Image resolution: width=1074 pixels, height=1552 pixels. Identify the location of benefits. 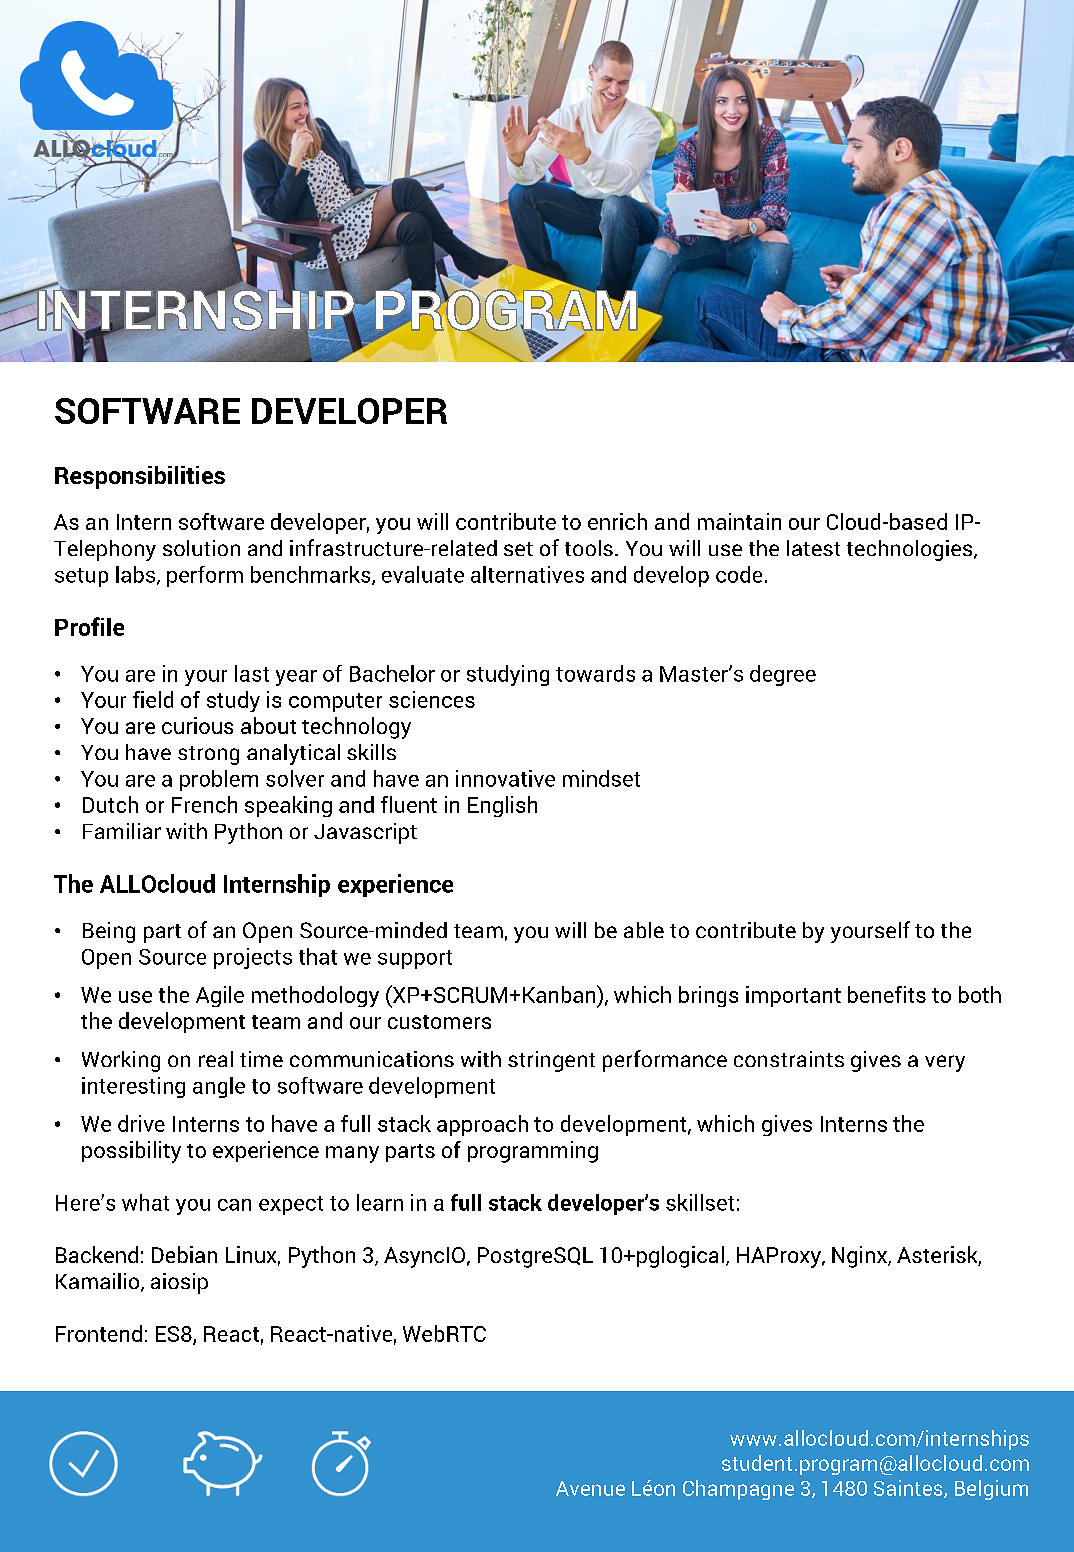
(887, 994).
